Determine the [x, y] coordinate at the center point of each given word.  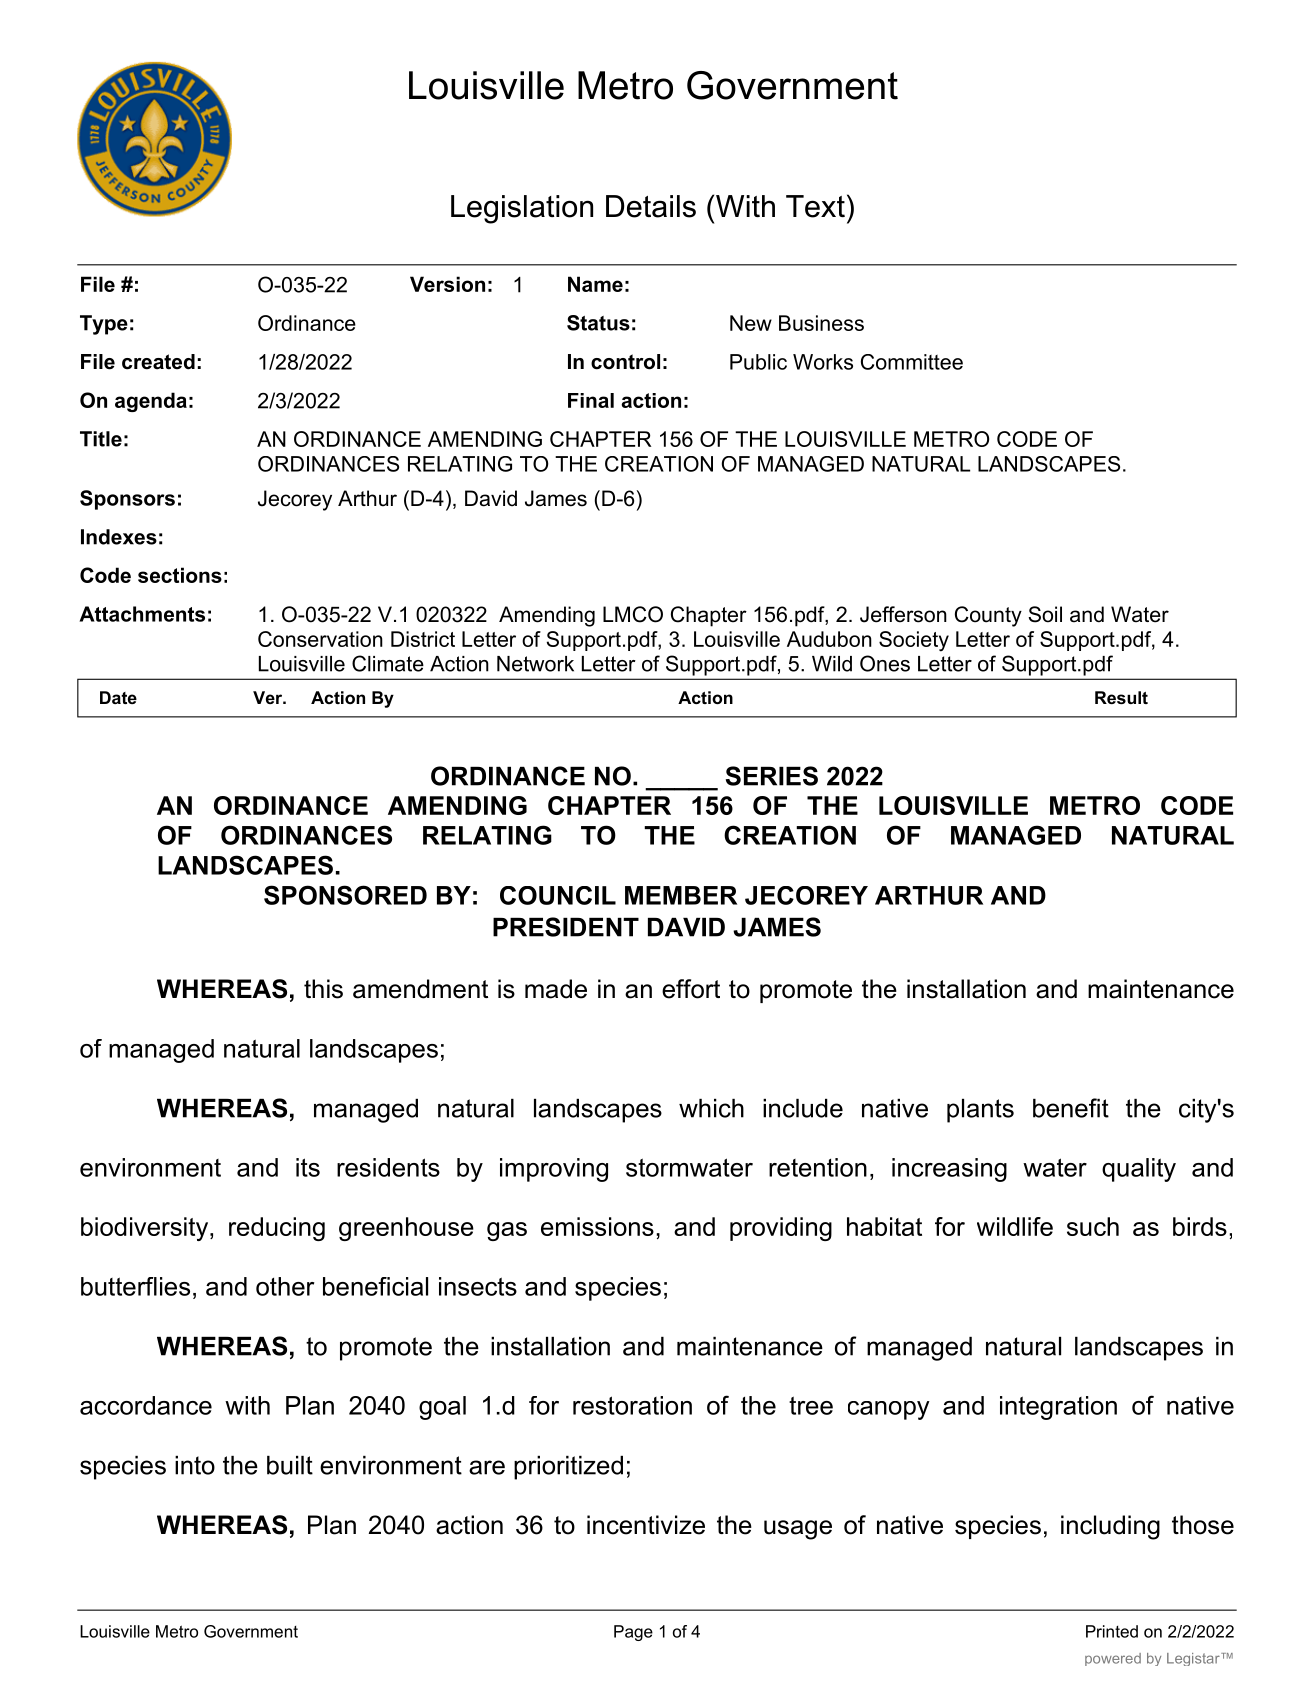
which [711, 1108]
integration [1058, 1408]
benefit [1071, 1108]
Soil [1045, 614]
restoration [632, 1405]
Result [1121, 697]
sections [180, 575]
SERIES [772, 776]
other [285, 1286]
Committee [912, 362]
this [323, 989]
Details [651, 206]
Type [104, 325]
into [195, 1465]
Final [591, 400]
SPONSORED [345, 895]
